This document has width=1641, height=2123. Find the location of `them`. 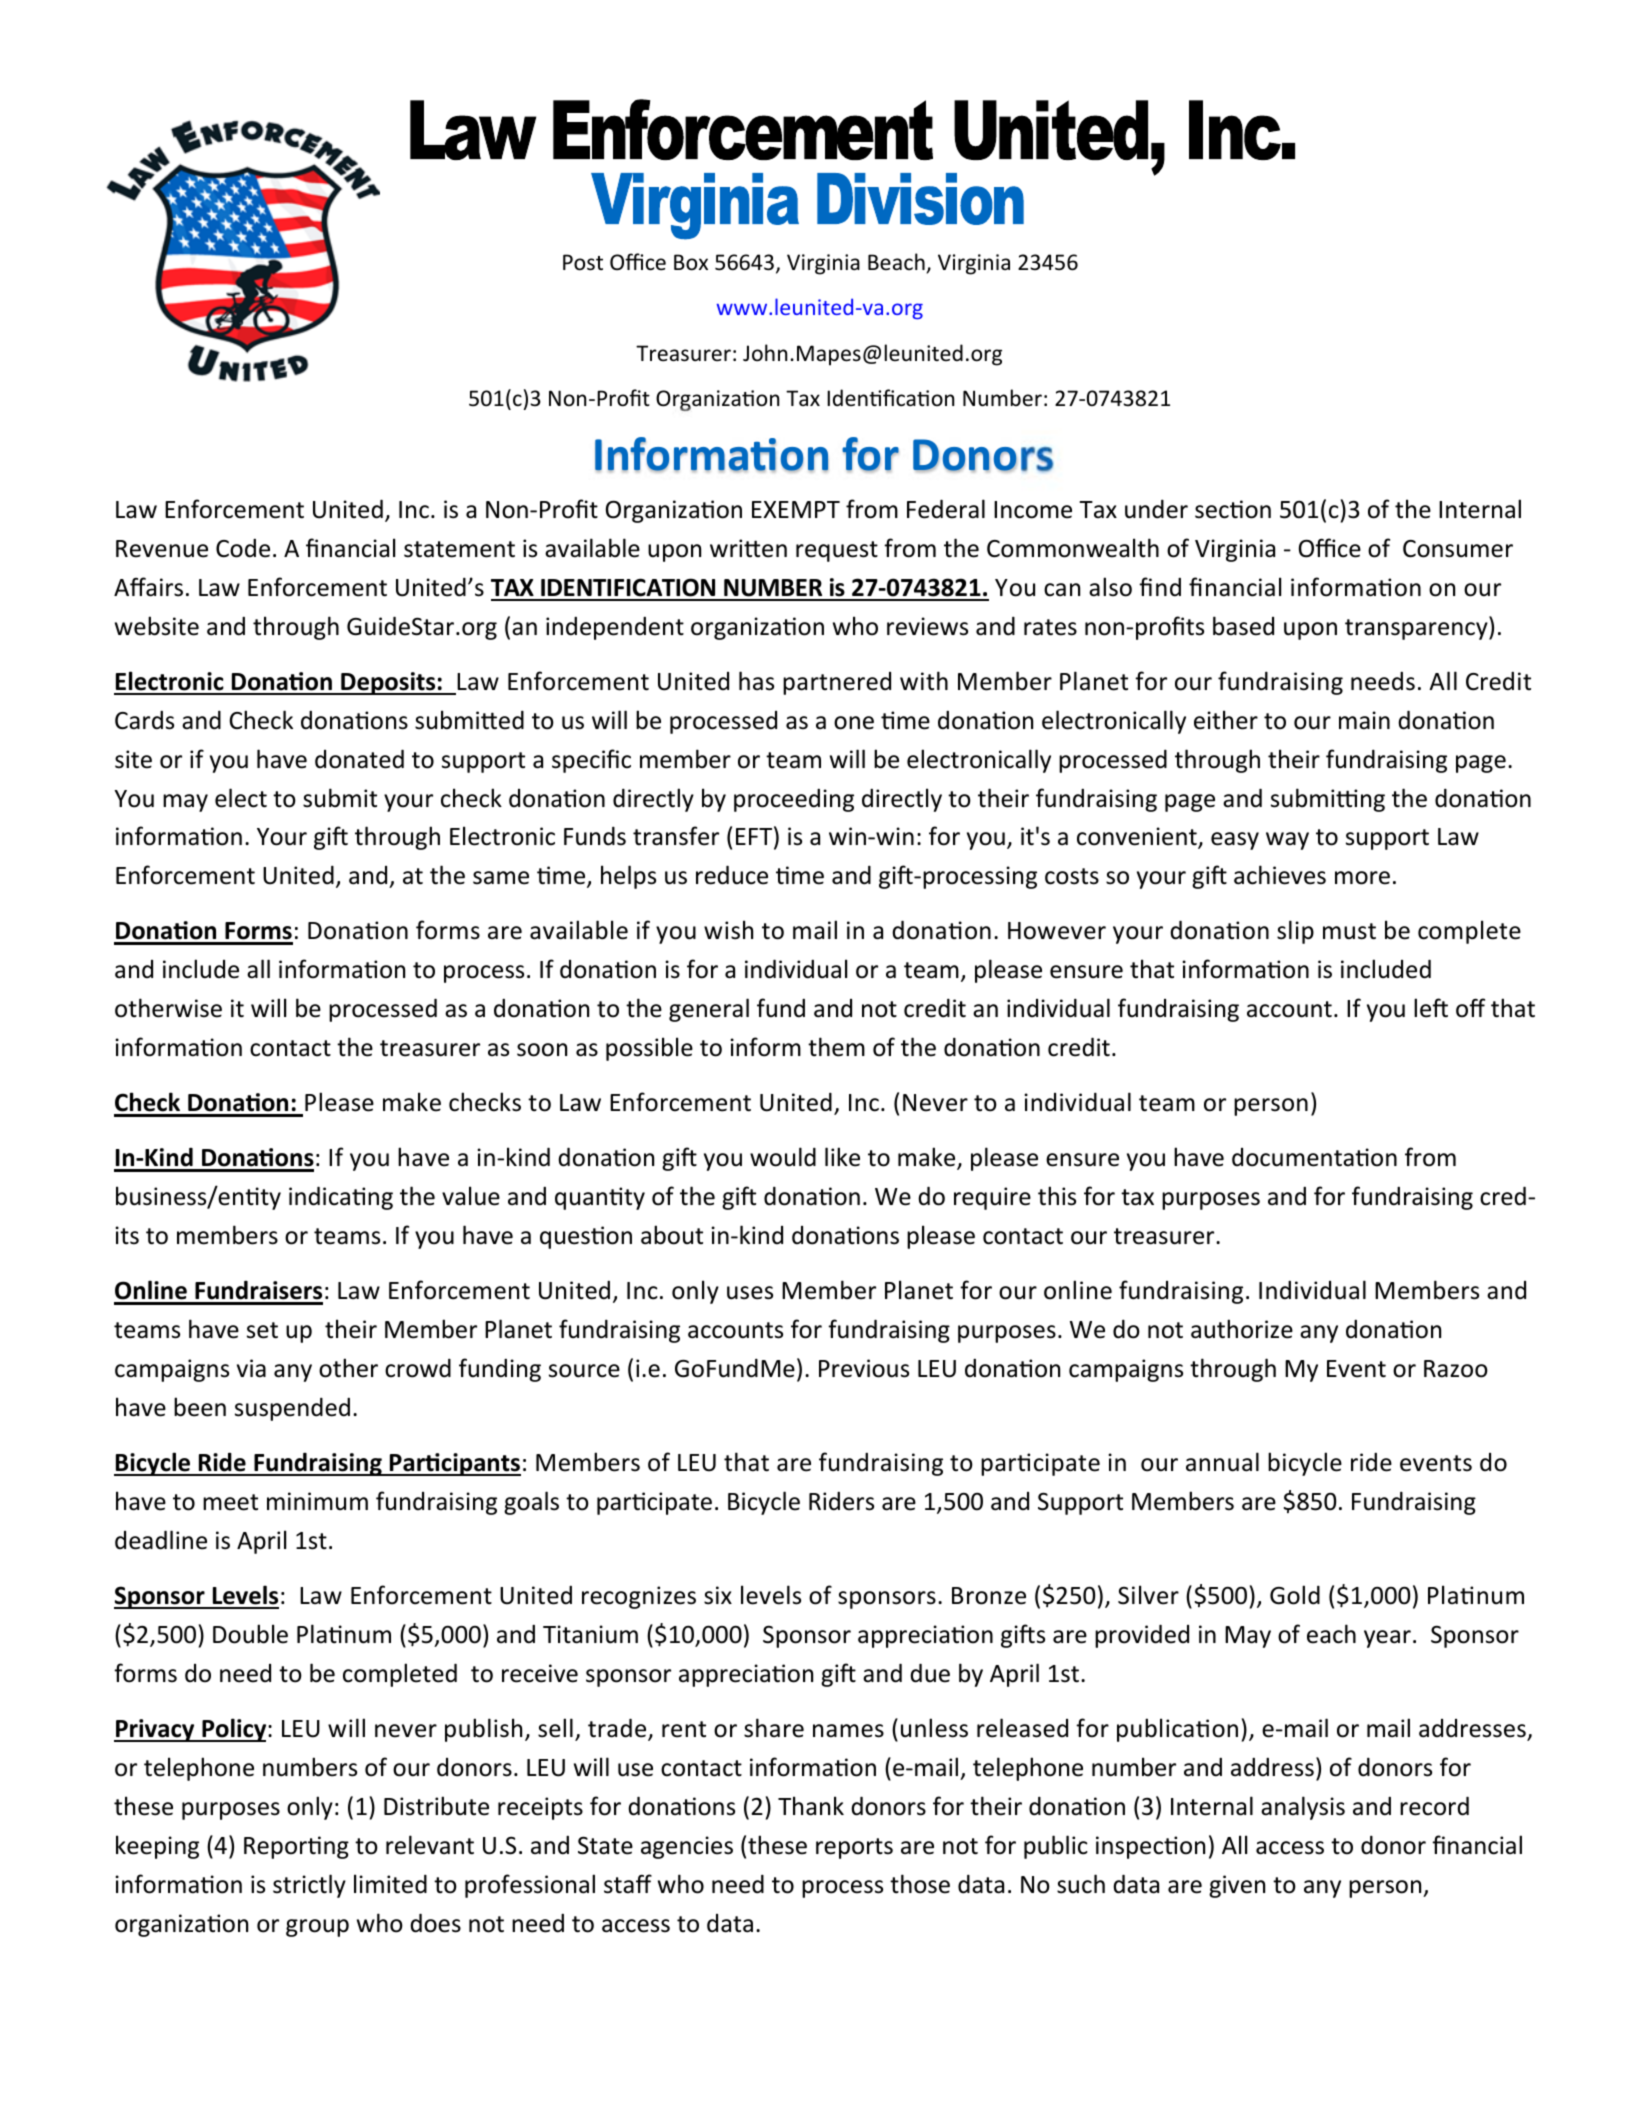

them is located at coordinates (836, 1047).
